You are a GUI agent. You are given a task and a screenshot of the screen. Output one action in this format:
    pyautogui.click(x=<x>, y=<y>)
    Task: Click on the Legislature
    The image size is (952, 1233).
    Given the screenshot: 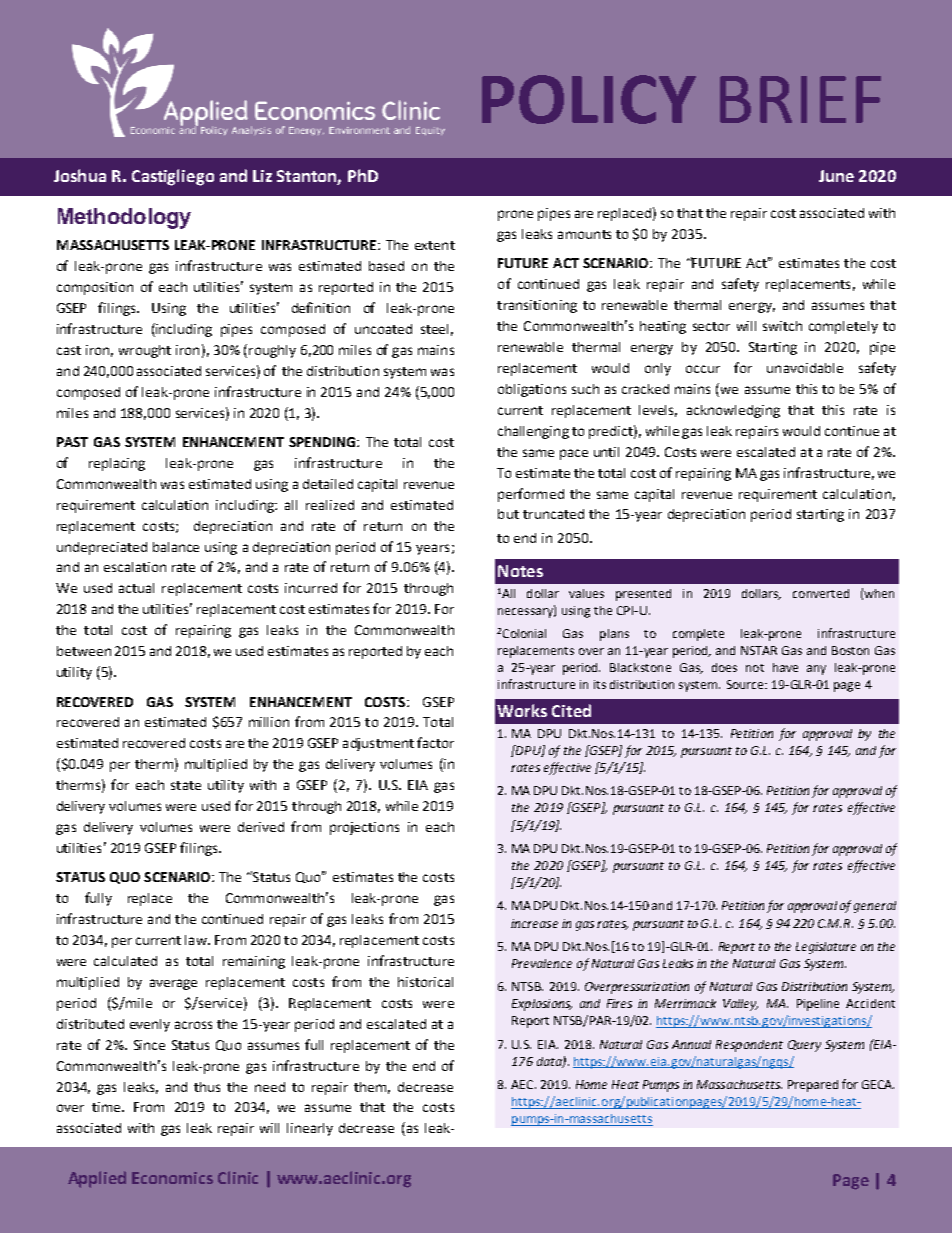 What is the action you would take?
    pyautogui.click(x=826, y=948)
